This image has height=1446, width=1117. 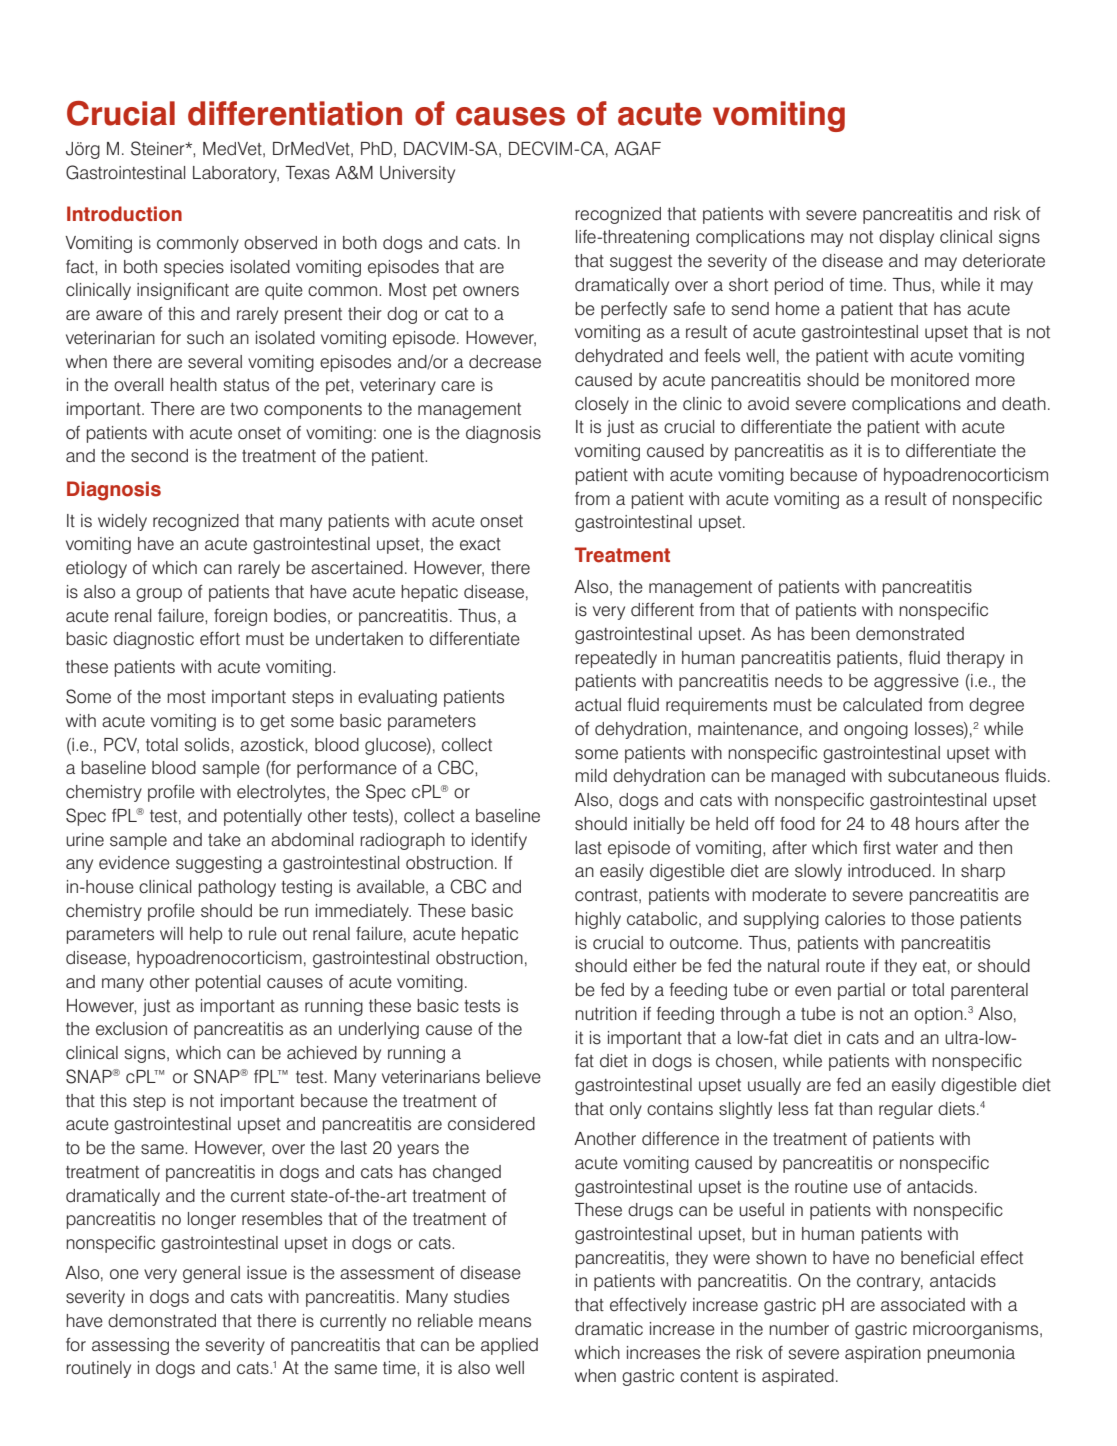 I want to click on assessing, so click(x=130, y=1346).
